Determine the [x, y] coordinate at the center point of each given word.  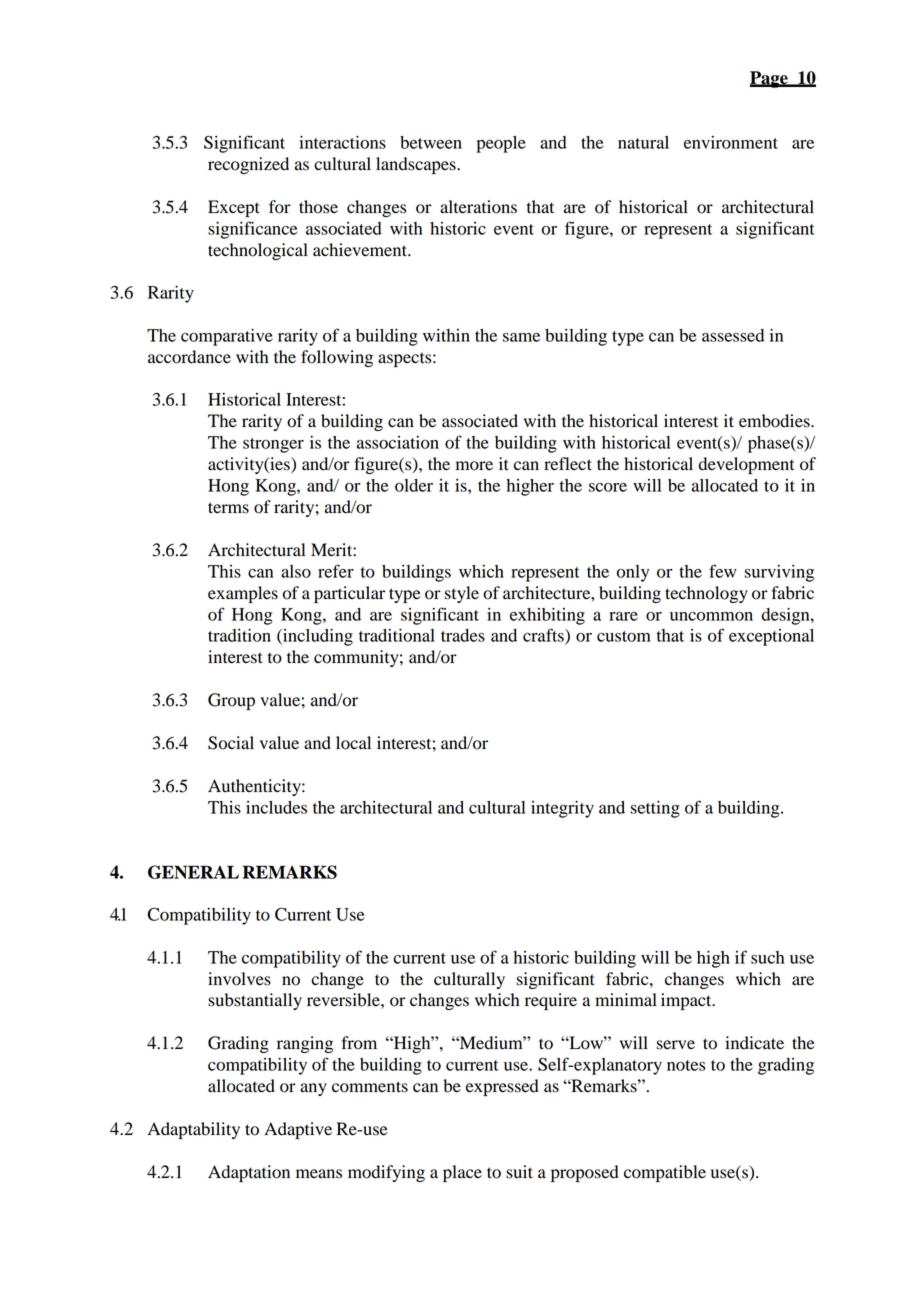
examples [243, 594]
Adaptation [249, 1173]
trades [463, 635]
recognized [248, 165]
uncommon [711, 616]
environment [731, 142]
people [501, 144]
